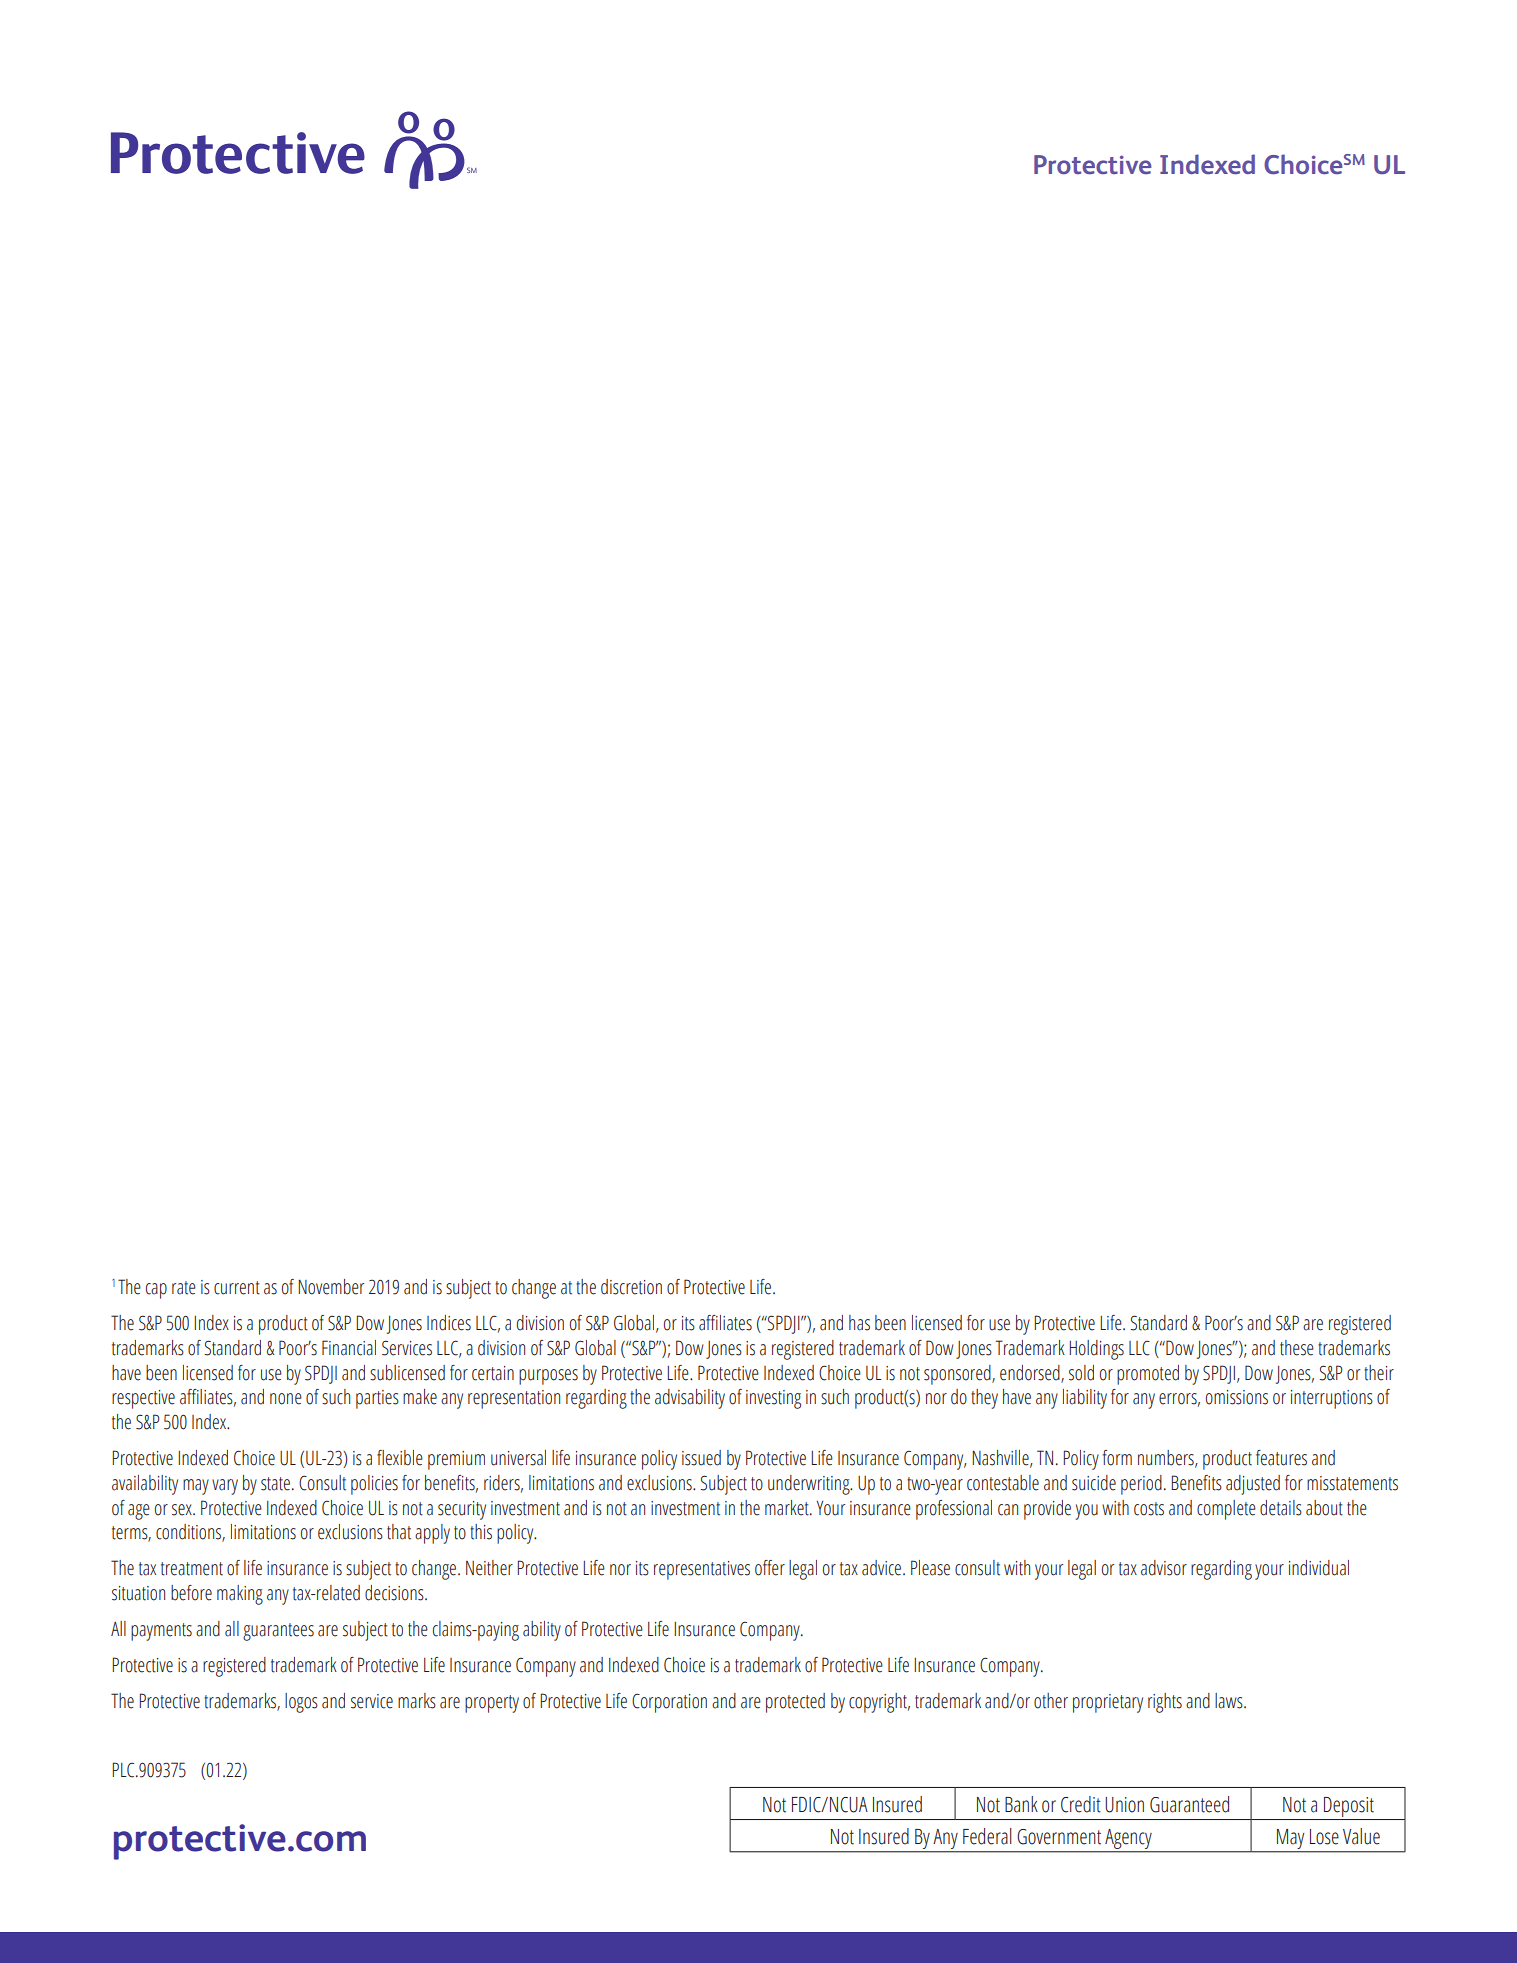 Image resolution: width=1517 pixels, height=1963 pixels. What do you see at coordinates (237, 1288) in the screenshot?
I see `current` at bounding box center [237, 1288].
